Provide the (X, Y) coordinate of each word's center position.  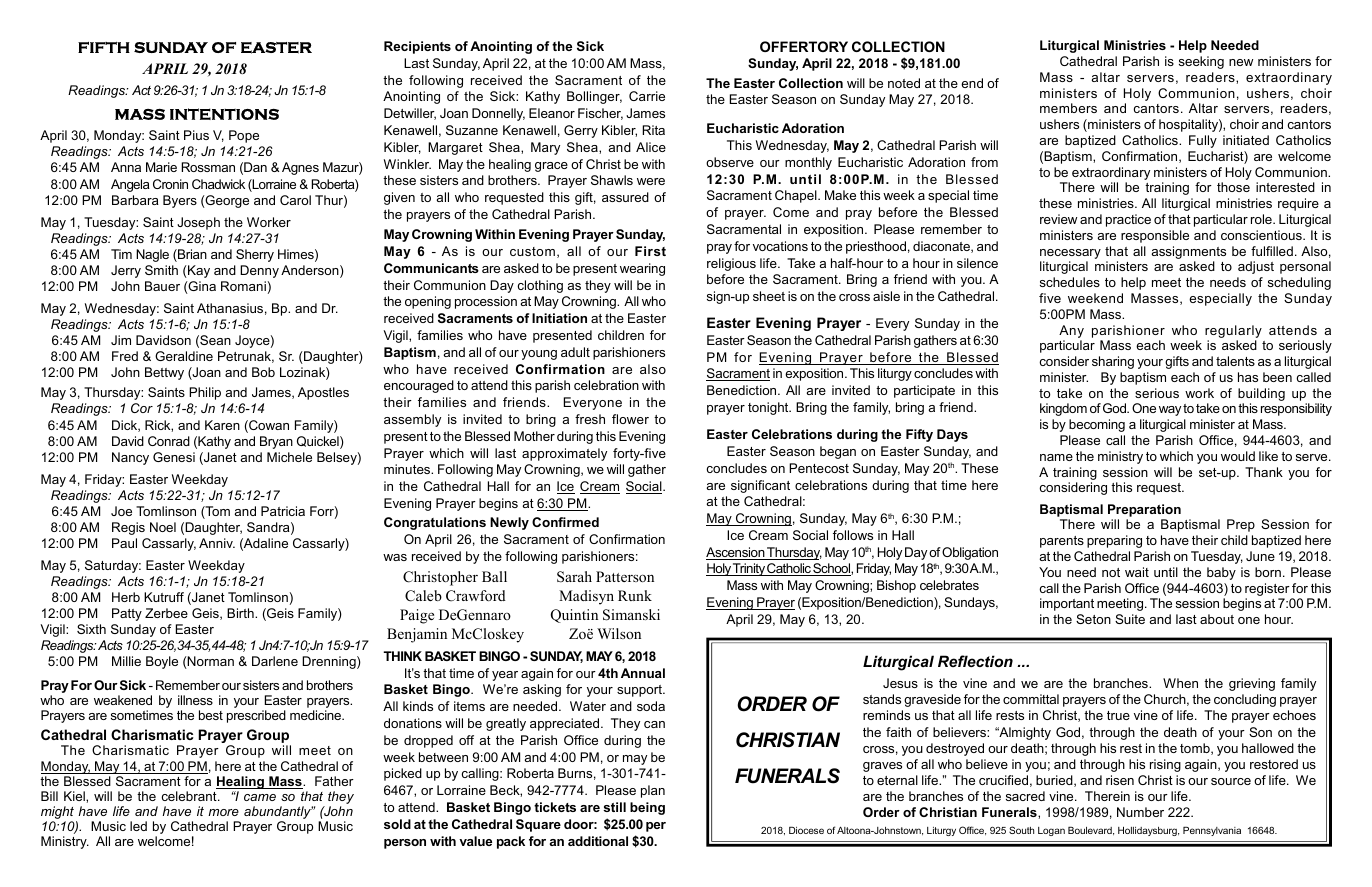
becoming (1097, 425)
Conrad (169, 441)
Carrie (647, 96)
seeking (1201, 62)
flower (630, 419)
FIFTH (104, 47)
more (223, 812)
